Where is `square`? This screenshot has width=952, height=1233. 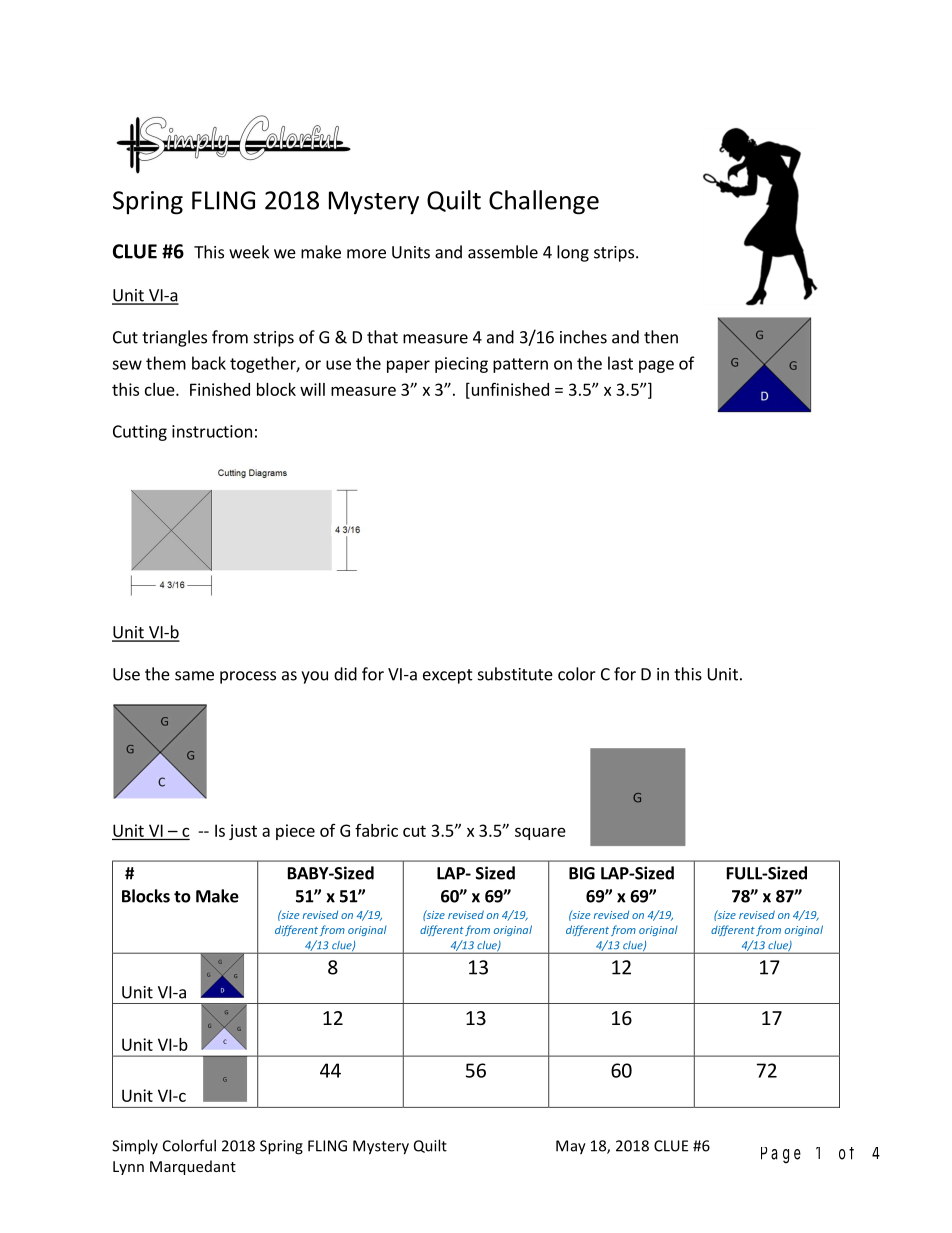
square is located at coordinates (540, 833).
